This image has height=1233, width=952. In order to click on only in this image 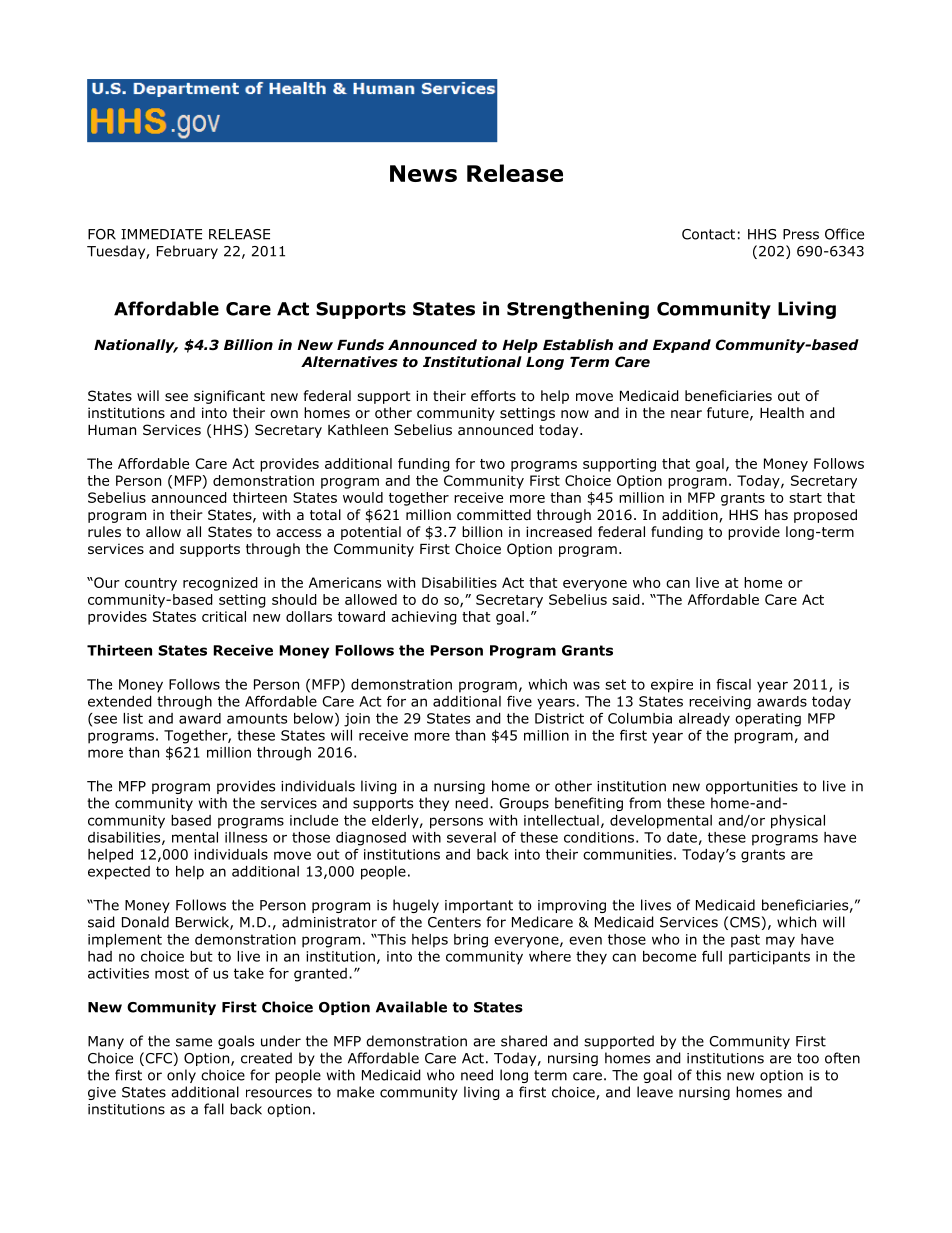, I will do `click(181, 1076)`.
